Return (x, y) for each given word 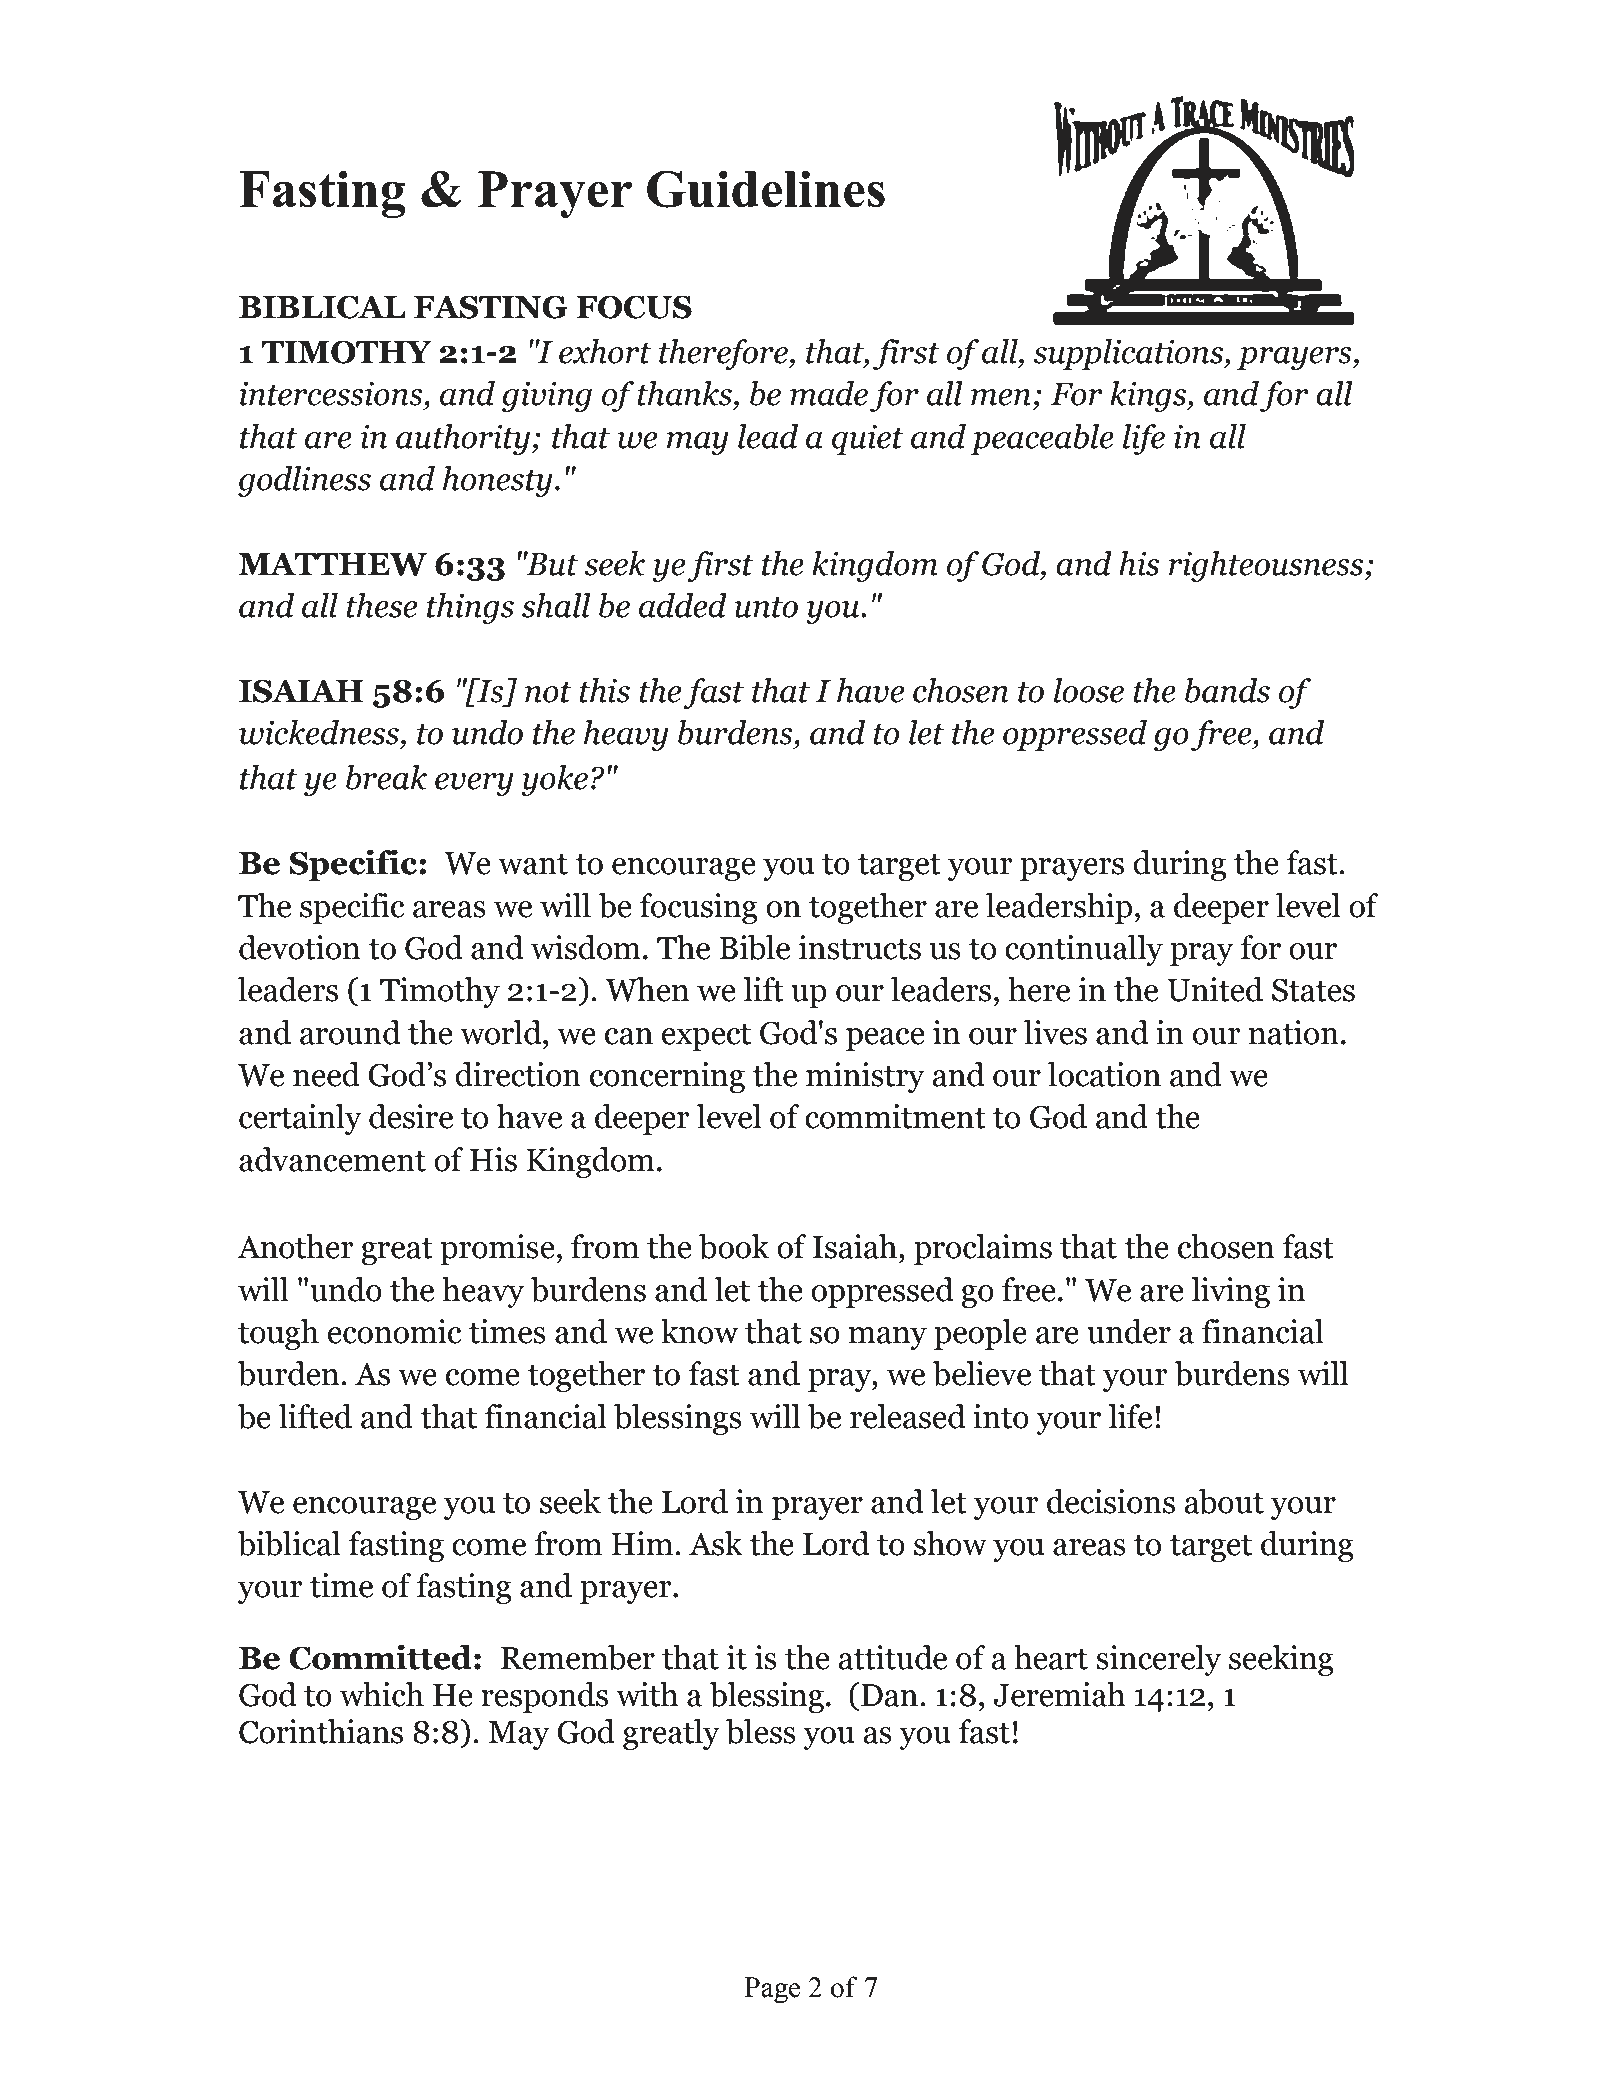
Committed (380, 1657)
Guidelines (766, 189)
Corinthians (321, 1731)
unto (766, 607)
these (381, 605)
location (1104, 1074)
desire (411, 1116)
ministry (865, 1077)
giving (547, 396)
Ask (716, 1543)
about (1224, 1501)
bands (1227, 690)
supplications (1130, 354)
